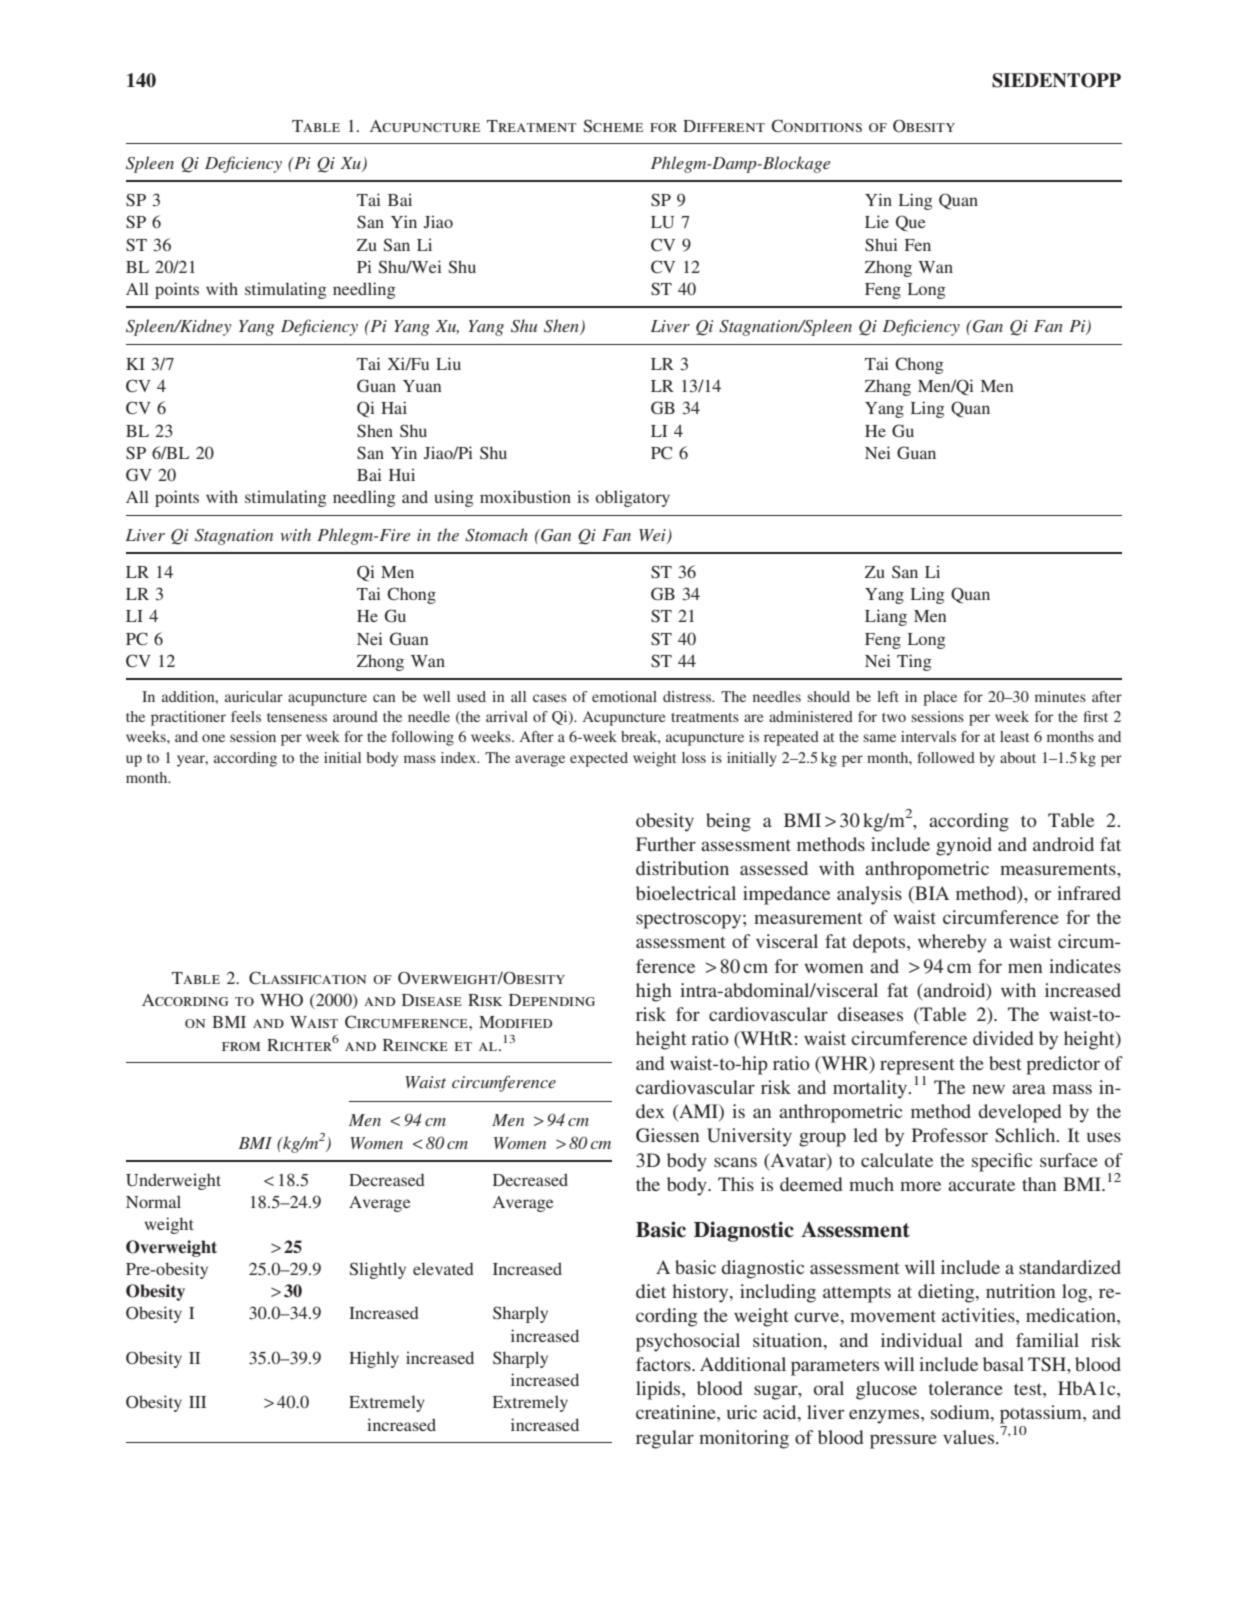  Describe the element at coordinates (1018, 757) in the screenshot. I see `about` at that location.
